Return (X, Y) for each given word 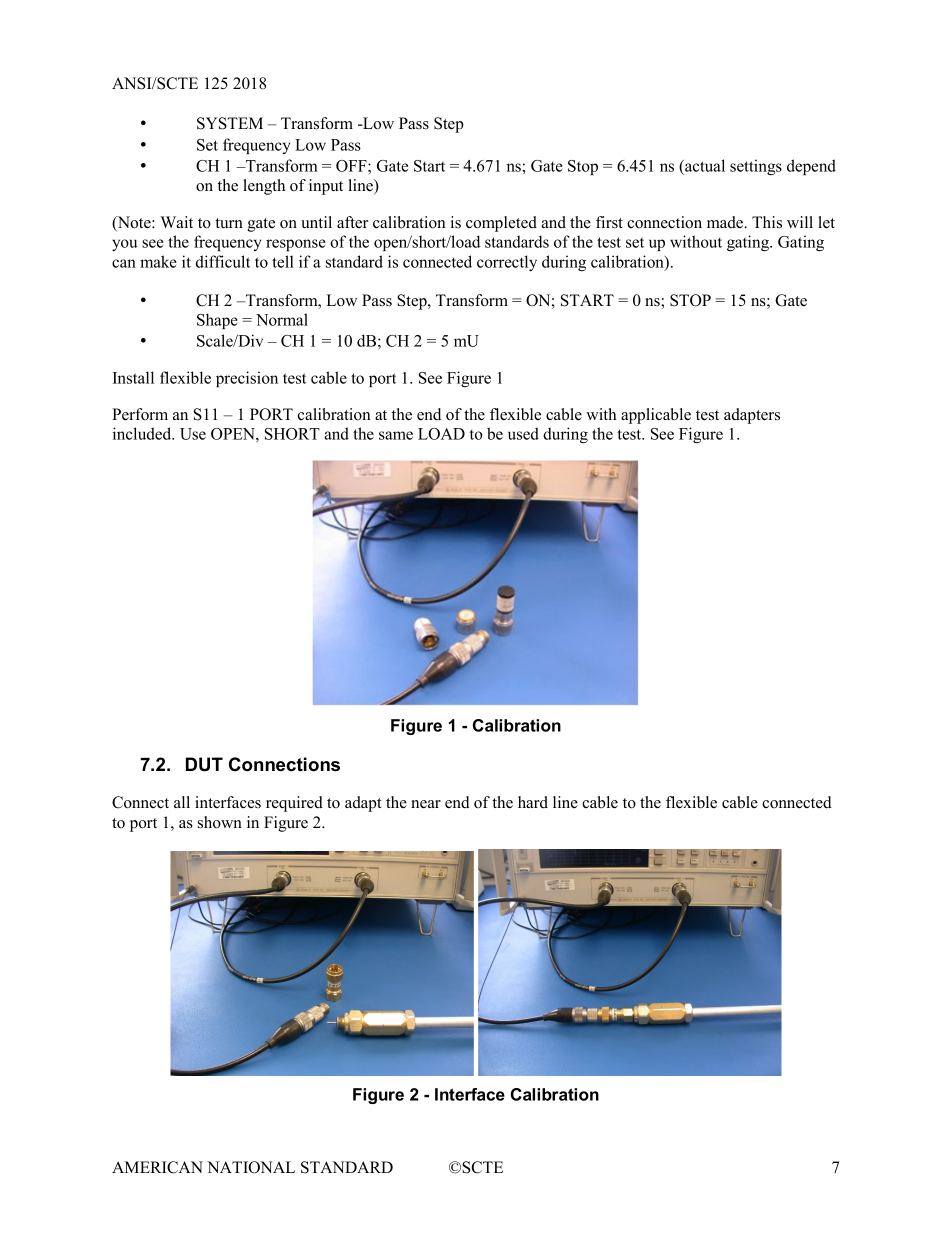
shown (220, 822)
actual (704, 165)
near (426, 804)
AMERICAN (157, 1167)
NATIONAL (251, 1167)
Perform (140, 414)
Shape (217, 321)
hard (533, 802)
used (523, 433)
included (143, 433)
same (396, 435)
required (294, 804)
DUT (204, 764)
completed (501, 224)
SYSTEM (230, 123)
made (726, 222)
